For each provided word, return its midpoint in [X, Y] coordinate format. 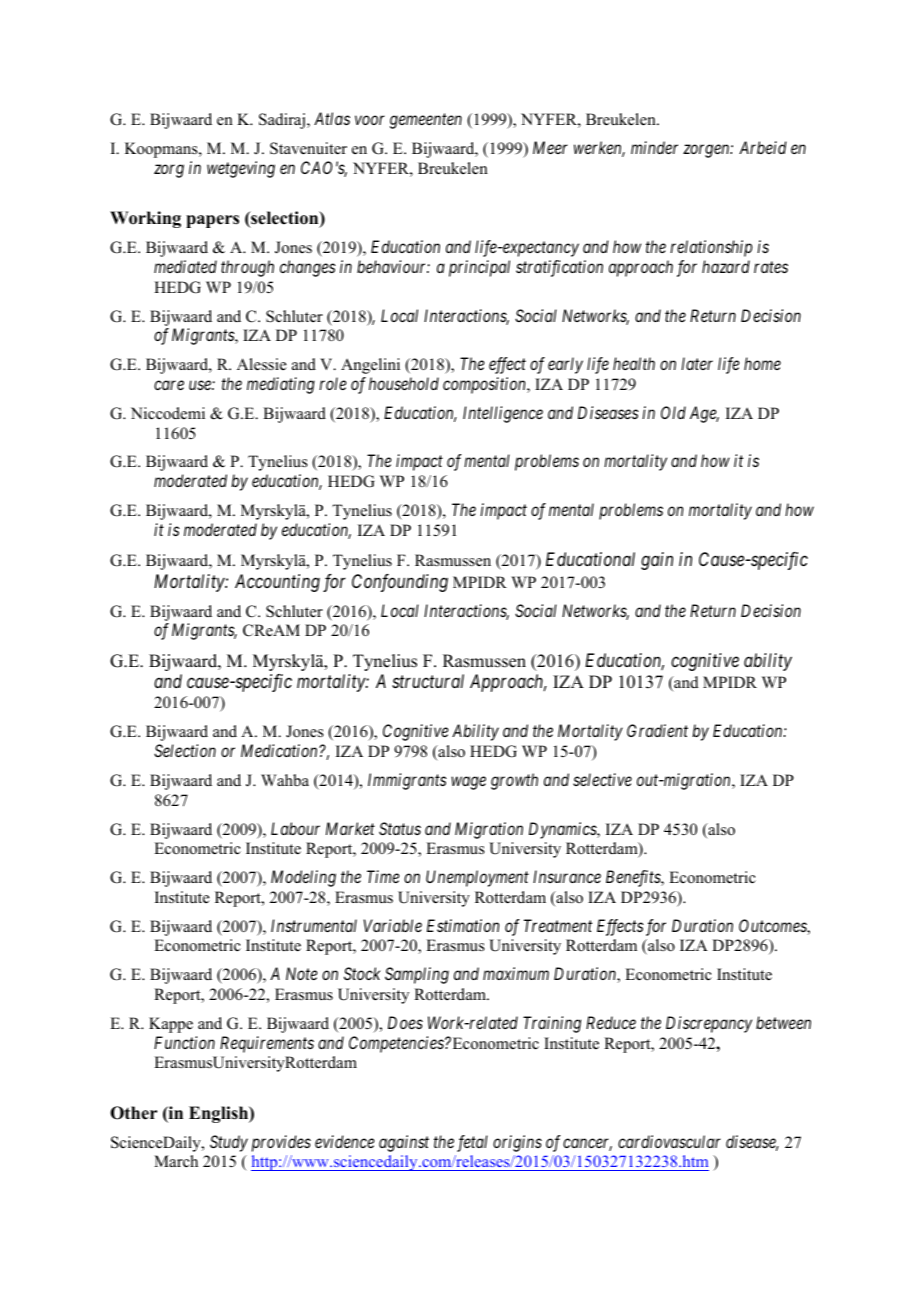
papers [212, 221]
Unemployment [477, 878]
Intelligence [503, 414]
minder [654, 147]
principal [479, 268]
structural [428, 681]
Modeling [303, 878]
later [697, 363]
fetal [472, 1143]
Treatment [558, 925]
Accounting [277, 583]
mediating [281, 385]
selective [602, 779]
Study [229, 1143]
